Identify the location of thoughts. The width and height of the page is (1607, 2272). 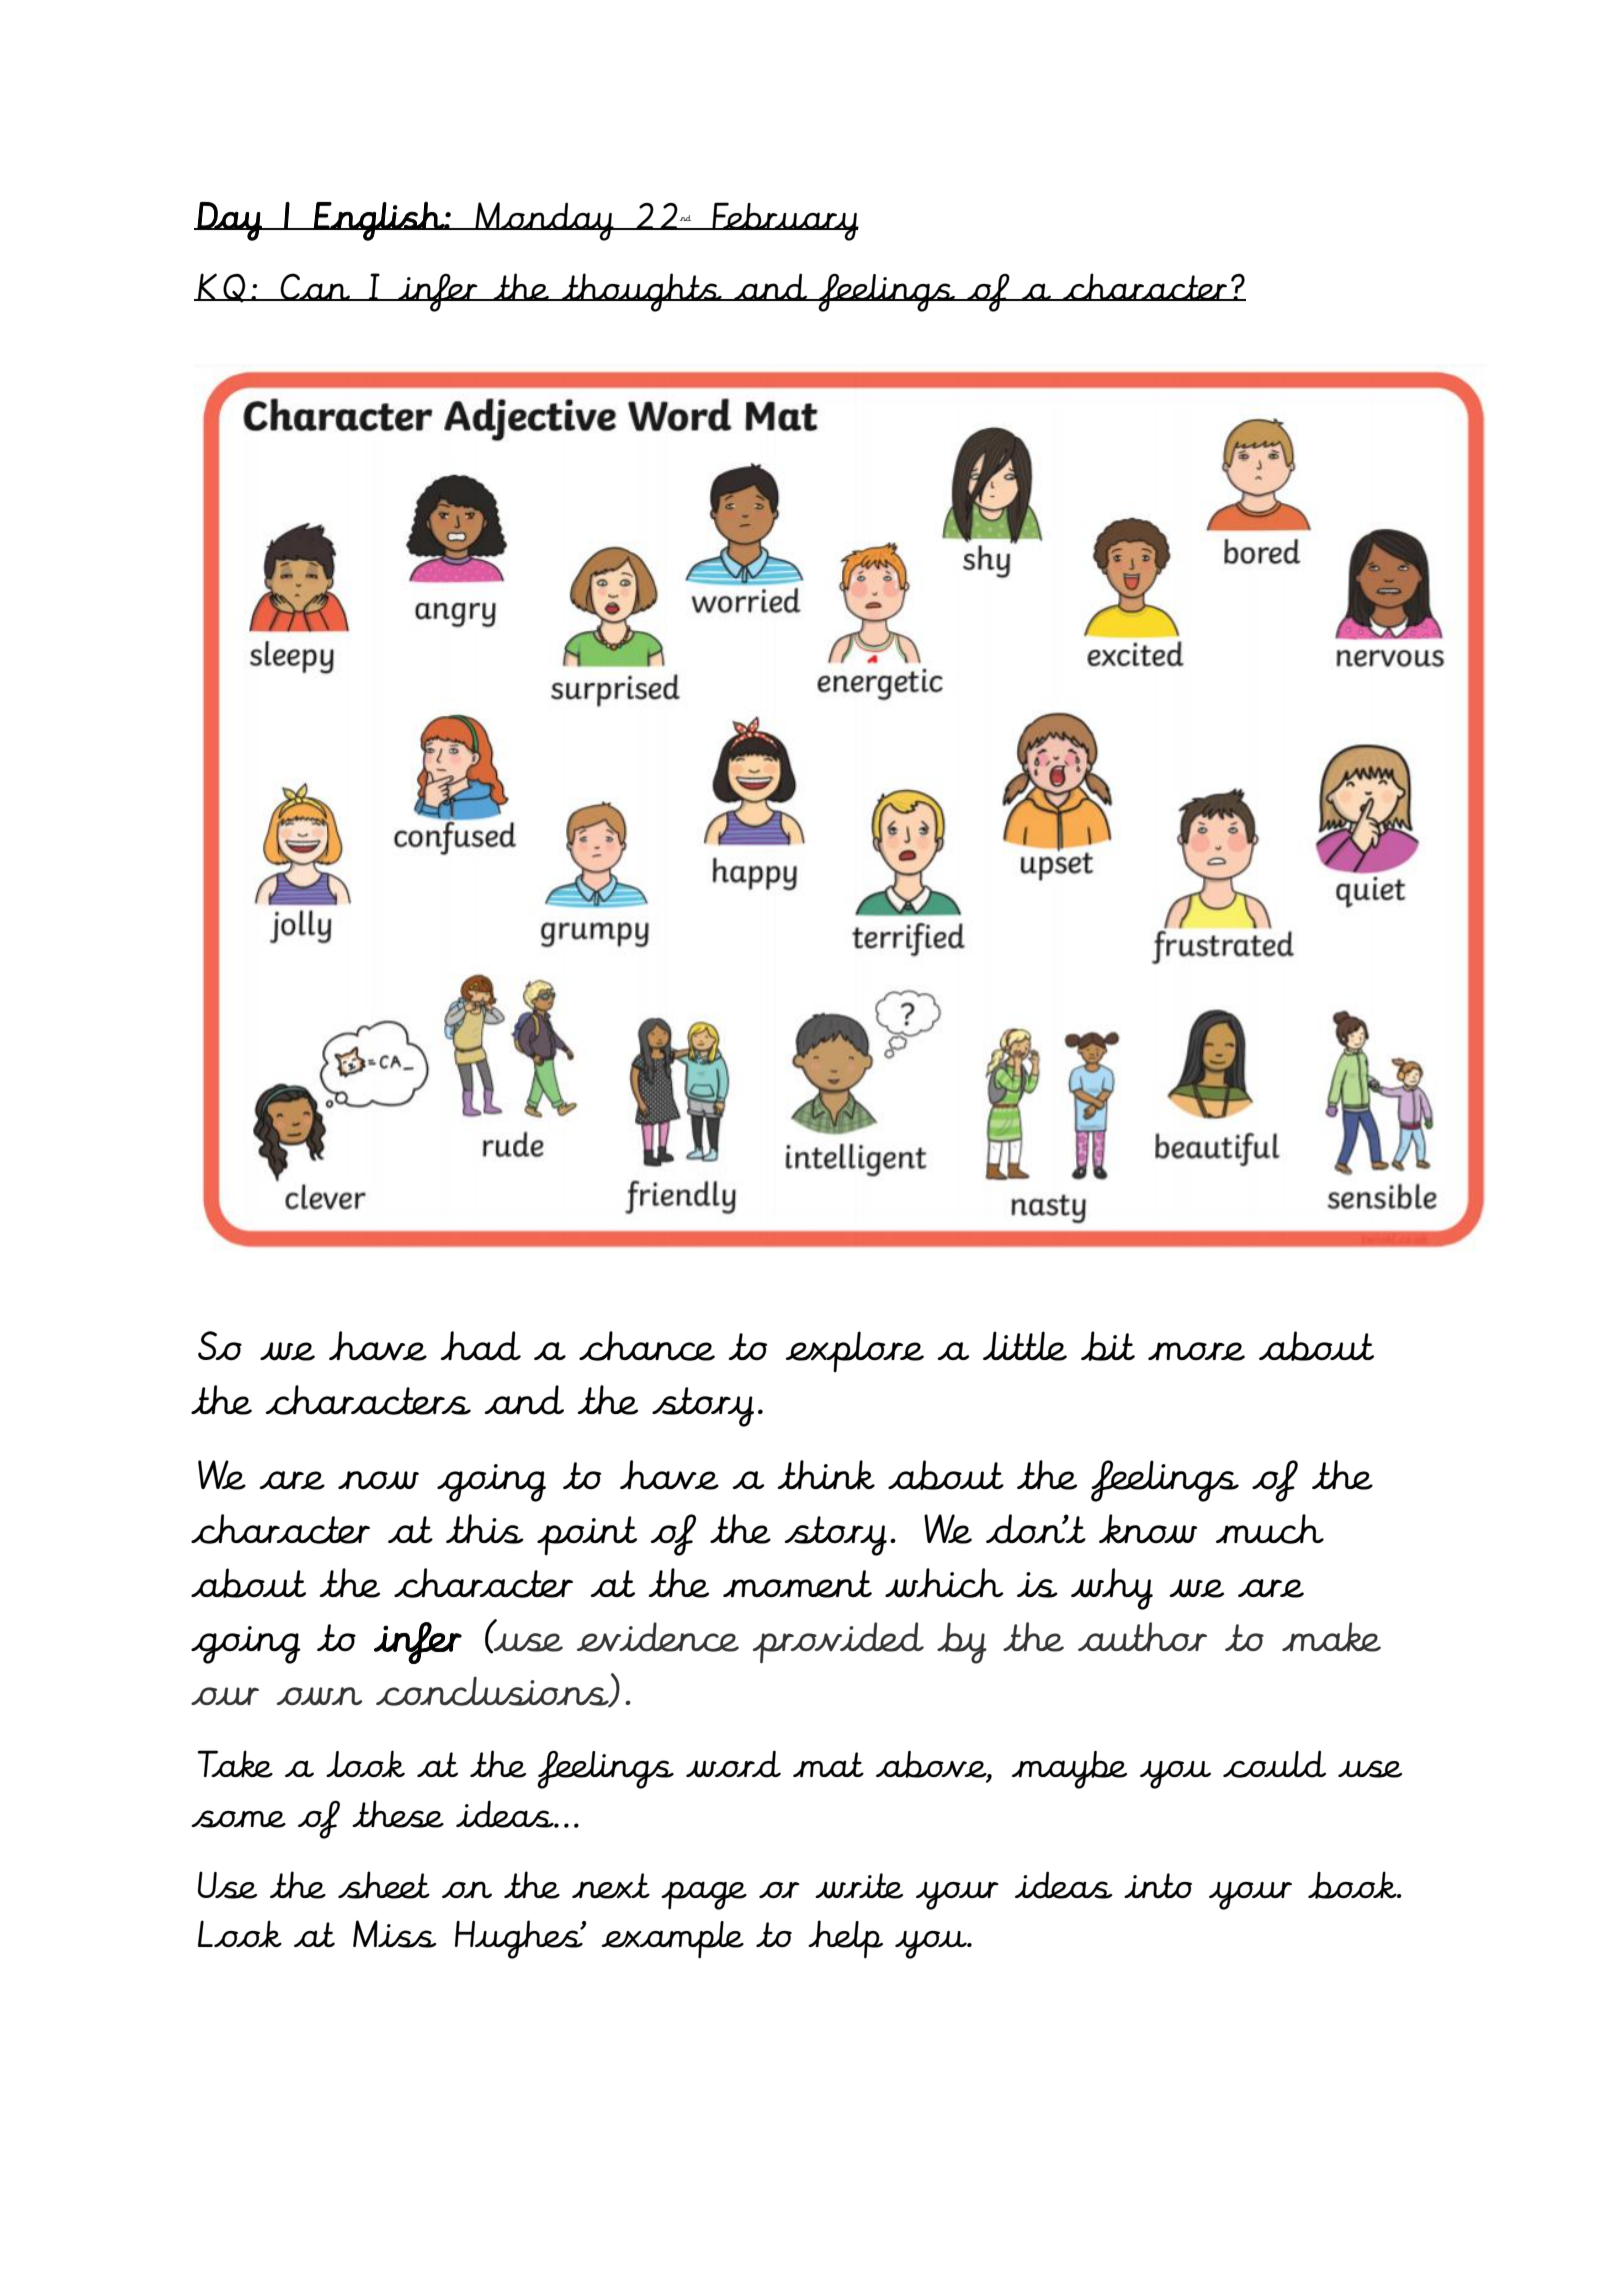
(642, 292).
